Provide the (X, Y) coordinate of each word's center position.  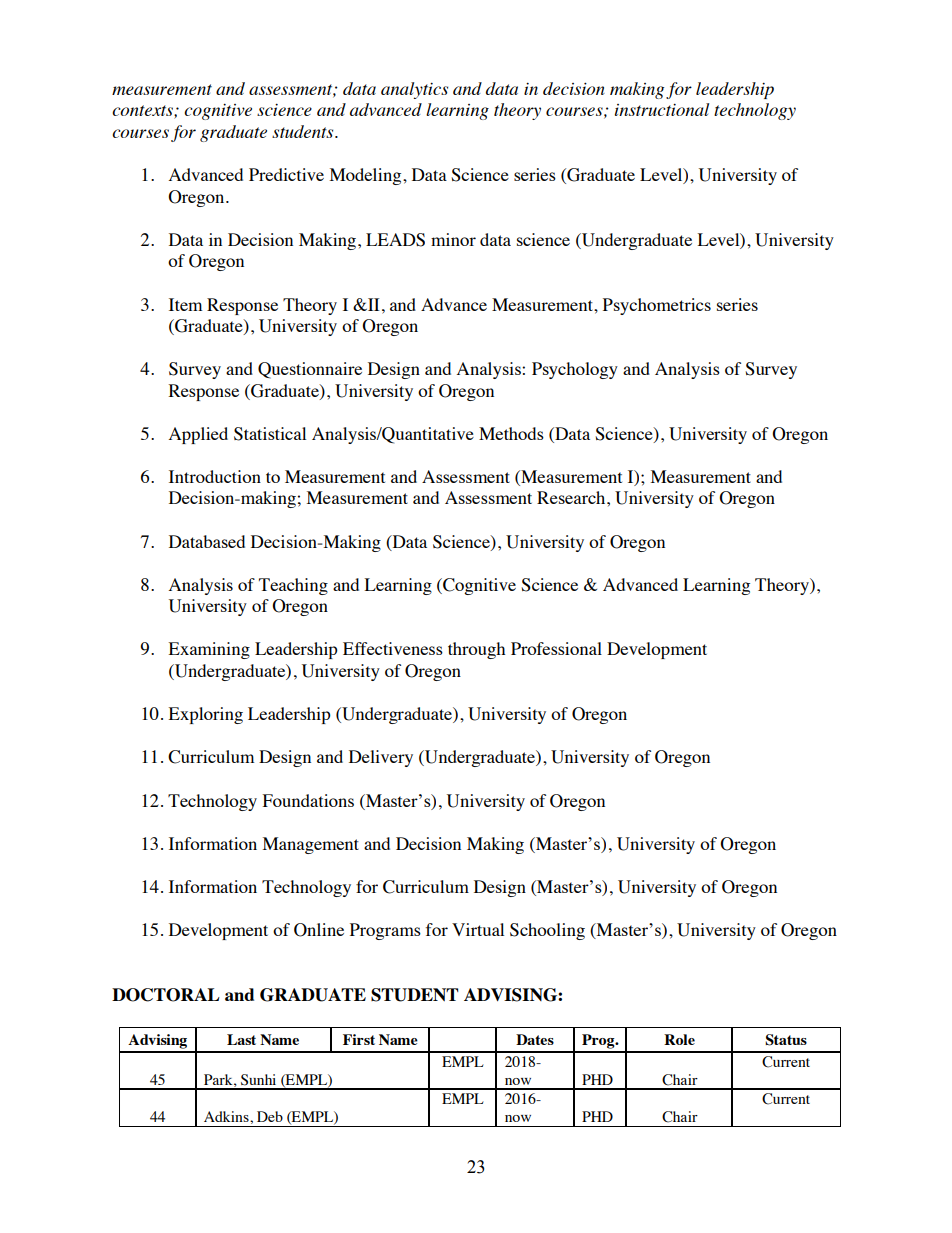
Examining (209, 650)
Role (679, 1039)
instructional (662, 109)
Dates (535, 1039)
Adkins (227, 1116)
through (476, 650)
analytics (414, 90)
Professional (556, 648)
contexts (143, 112)
